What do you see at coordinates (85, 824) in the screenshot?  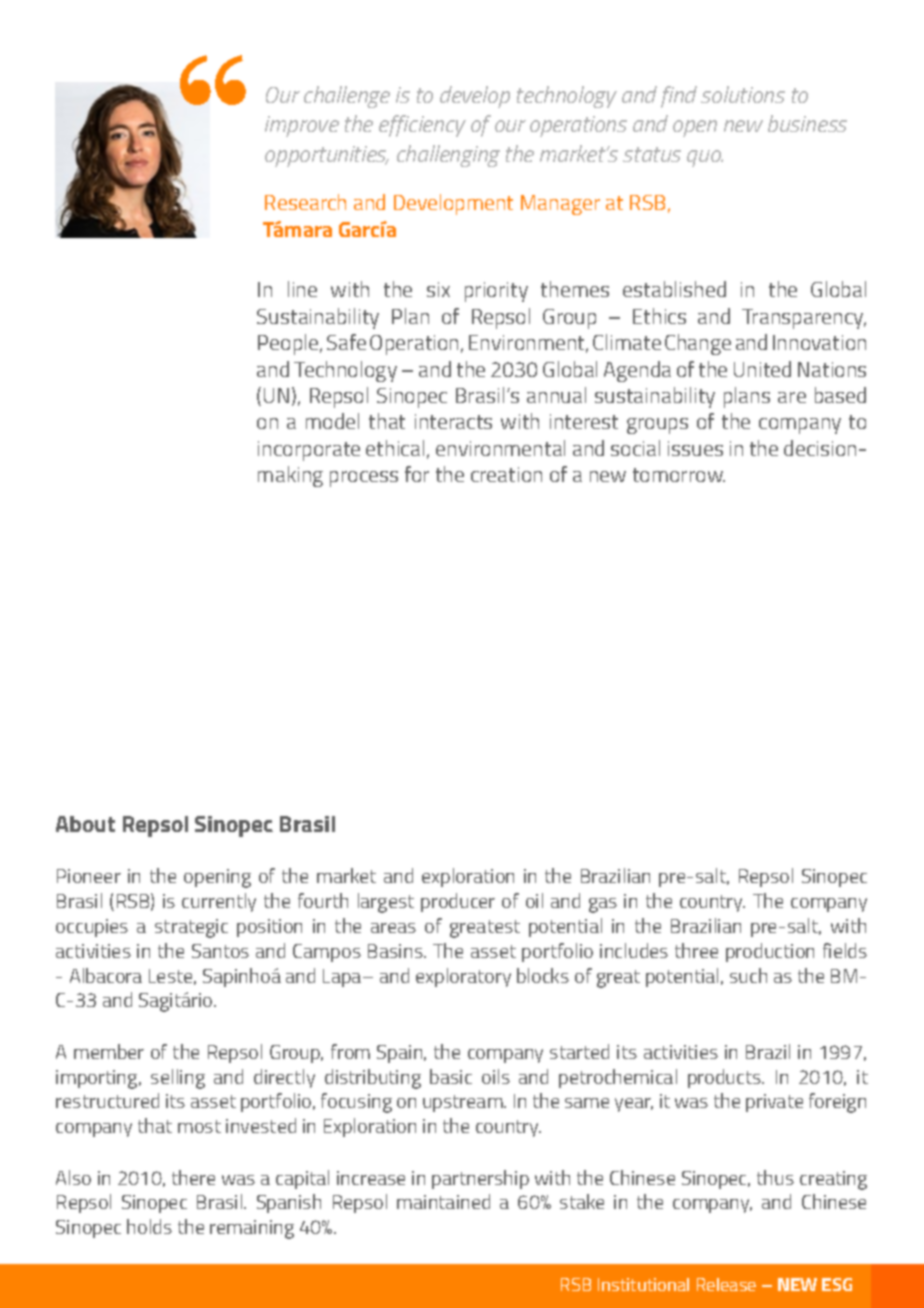 I see `About` at bounding box center [85, 824].
